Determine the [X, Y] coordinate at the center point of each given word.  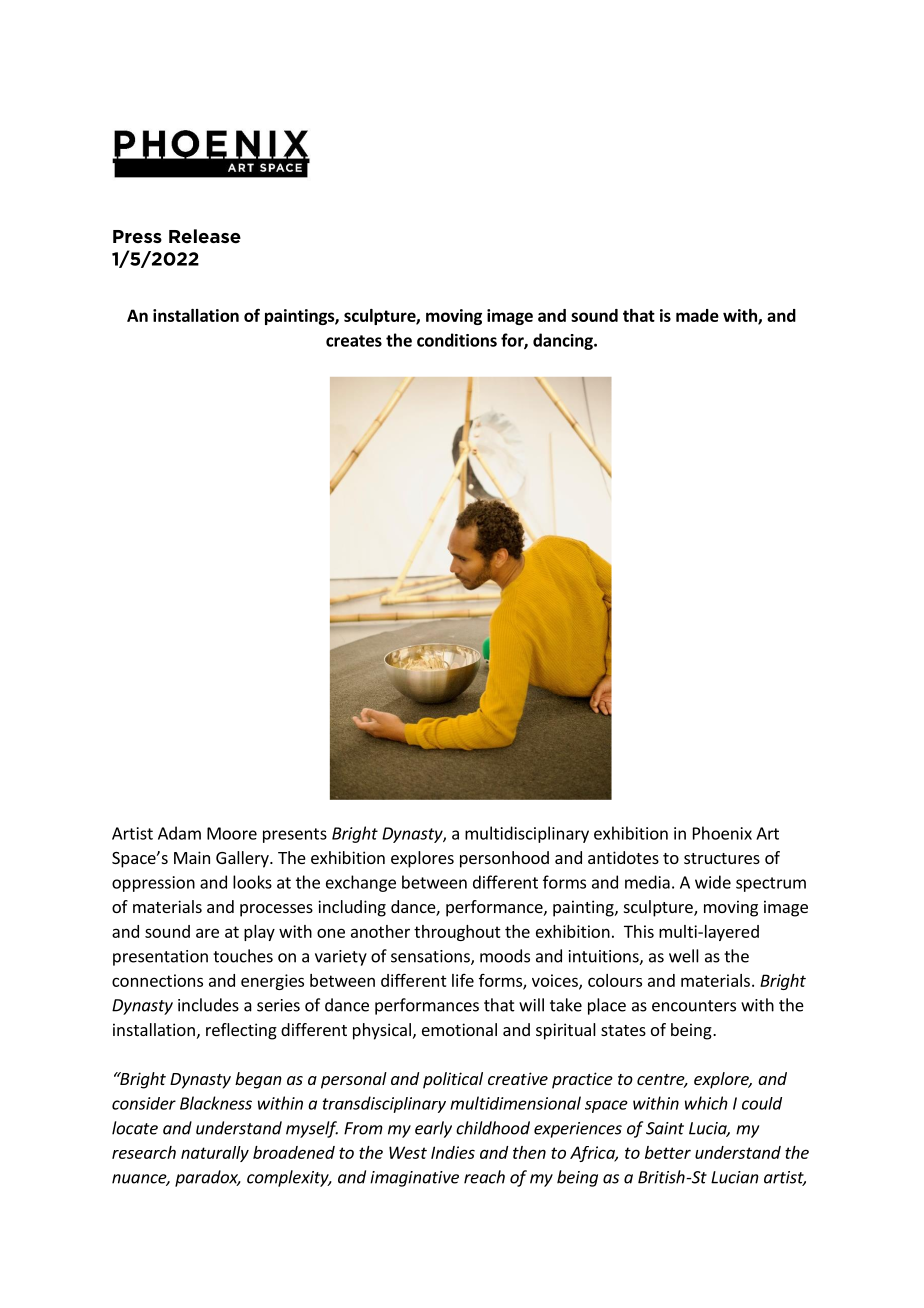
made [697, 315]
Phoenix [722, 833]
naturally [215, 1154]
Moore [232, 833]
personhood [504, 859]
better [668, 1152]
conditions [457, 340]
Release [205, 236]
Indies [453, 1152]
